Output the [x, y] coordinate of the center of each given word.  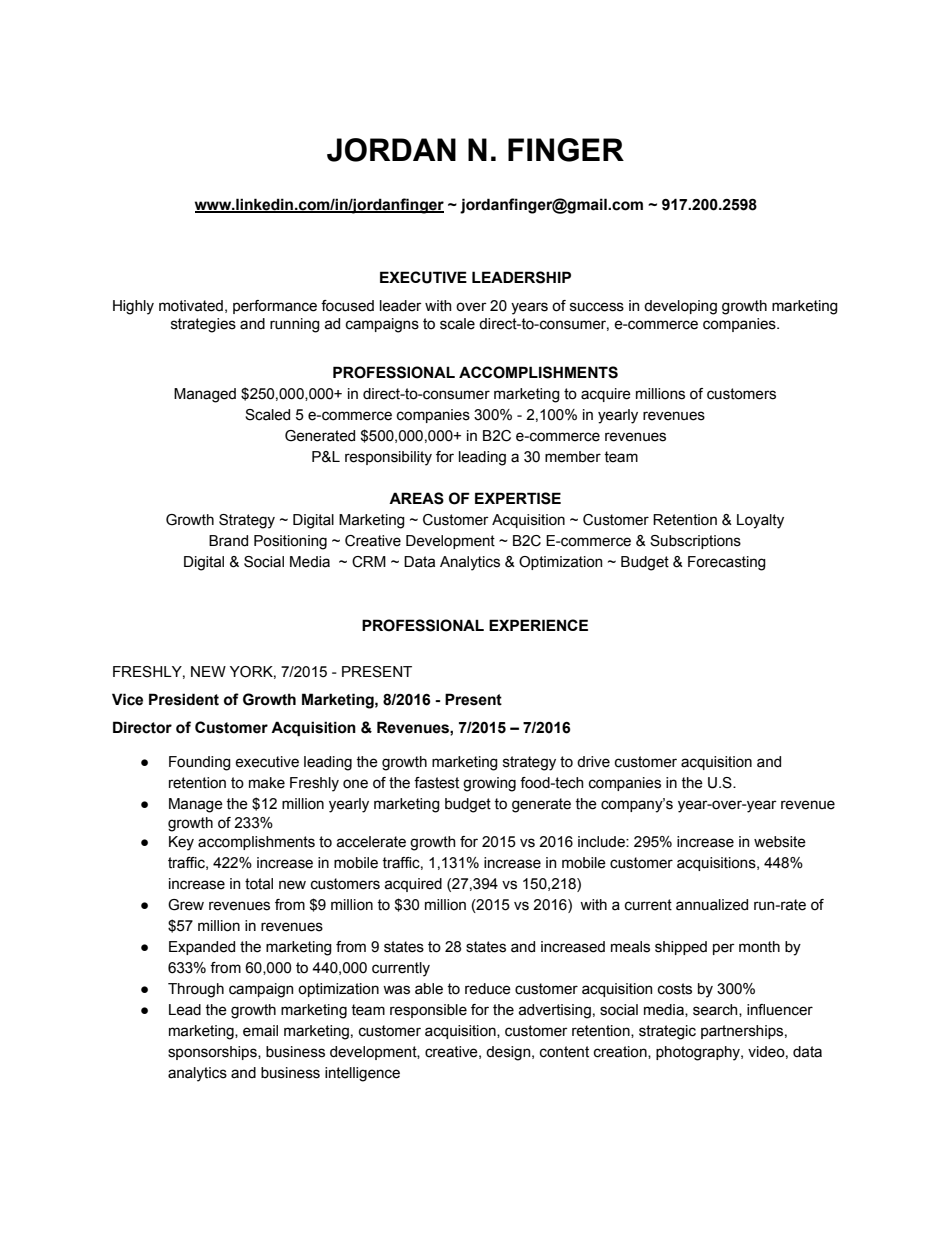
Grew [186, 905]
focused [347, 306]
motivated [191, 306]
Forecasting [727, 563]
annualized [712, 905]
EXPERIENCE [538, 625]
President [184, 699]
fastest [436, 783]
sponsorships [213, 1053]
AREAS [416, 498]
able [429, 989]
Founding [200, 763]
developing [680, 307]
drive [593, 762]
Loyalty [760, 521]
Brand [228, 541]
